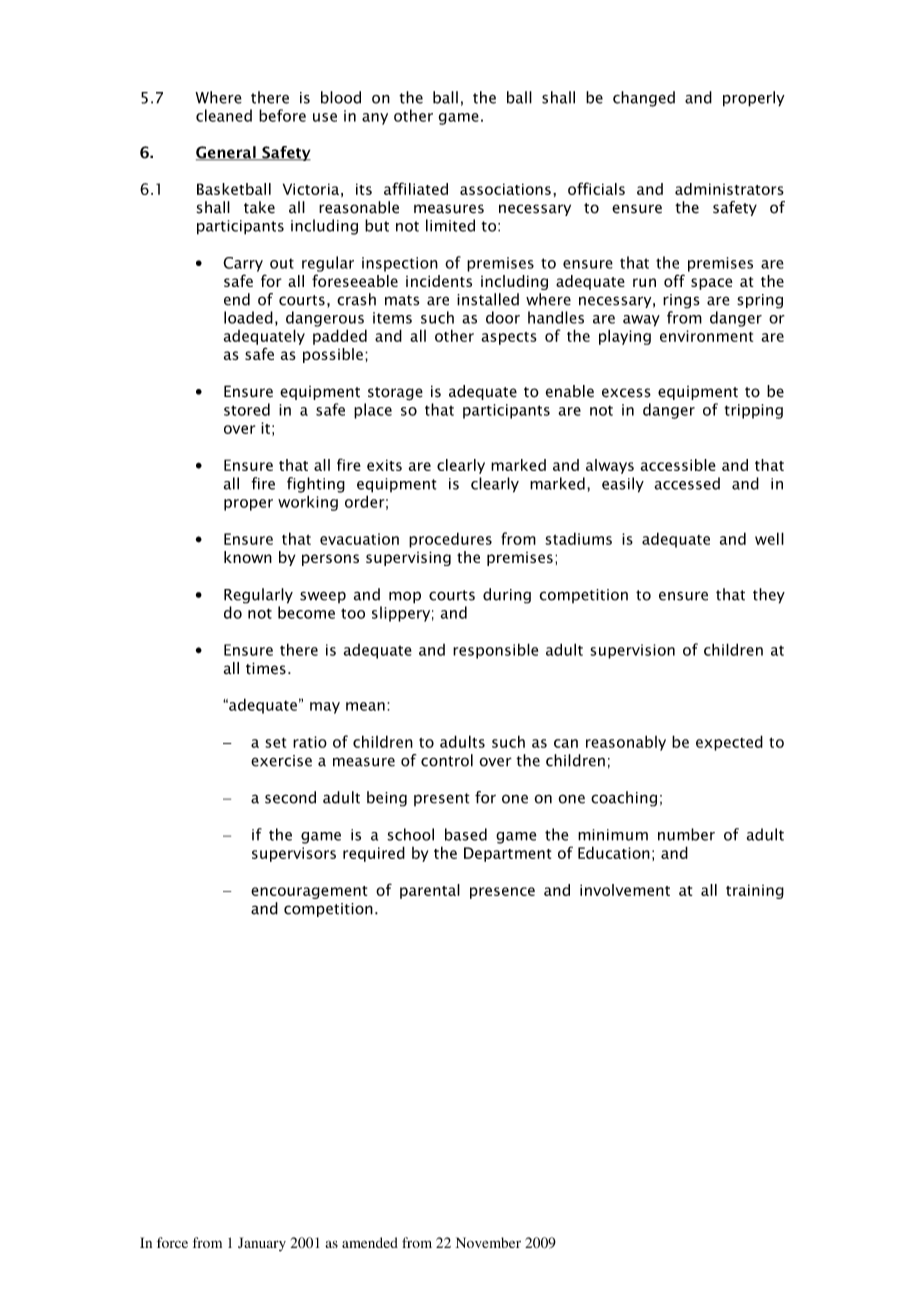 The image size is (924, 1308). What do you see at coordinates (370, 1242) in the page?
I see `amended` at bounding box center [370, 1242].
